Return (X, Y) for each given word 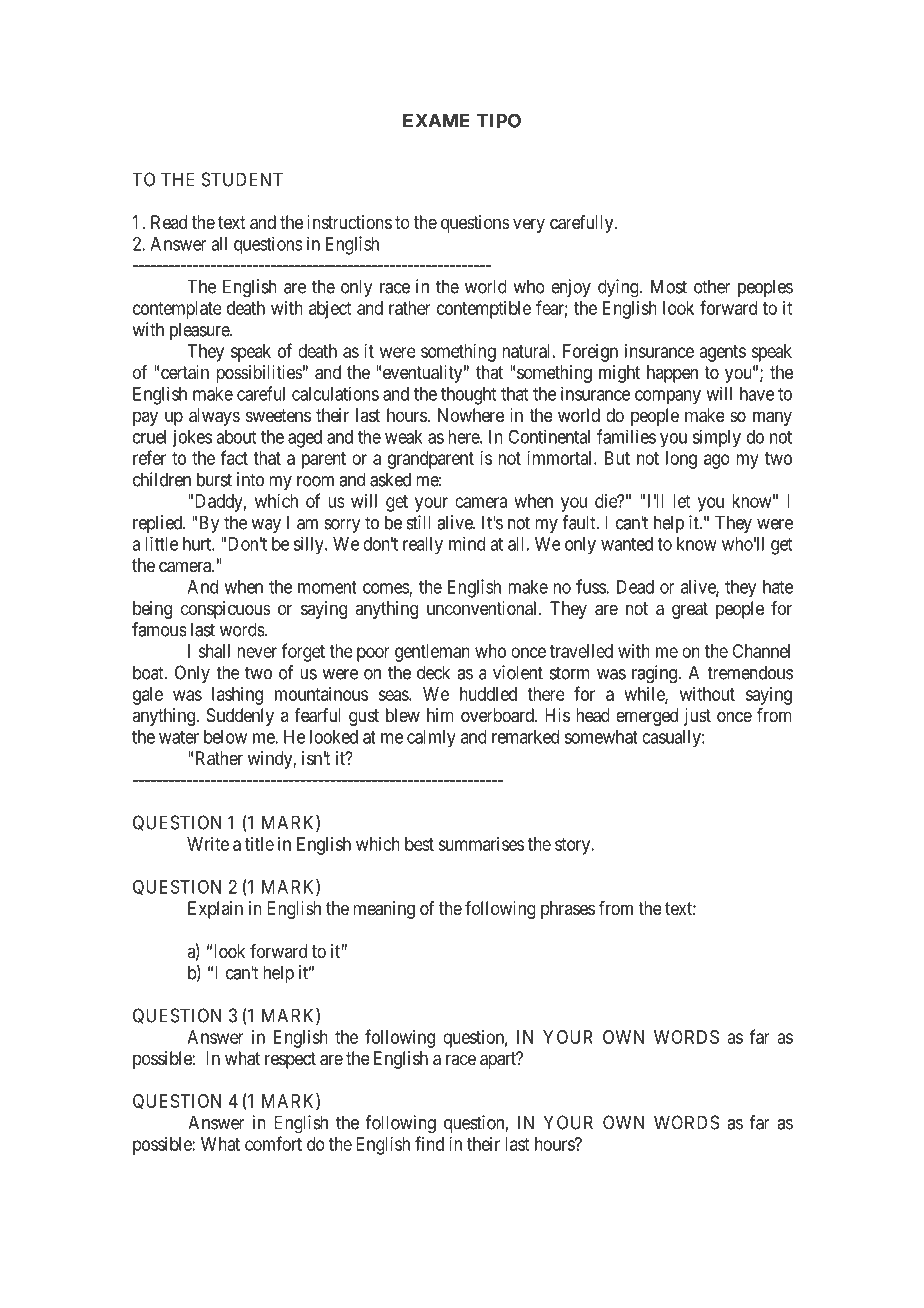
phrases (568, 910)
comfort (273, 1143)
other (712, 286)
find (429, 1143)
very (529, 225)
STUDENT (242, 179)
